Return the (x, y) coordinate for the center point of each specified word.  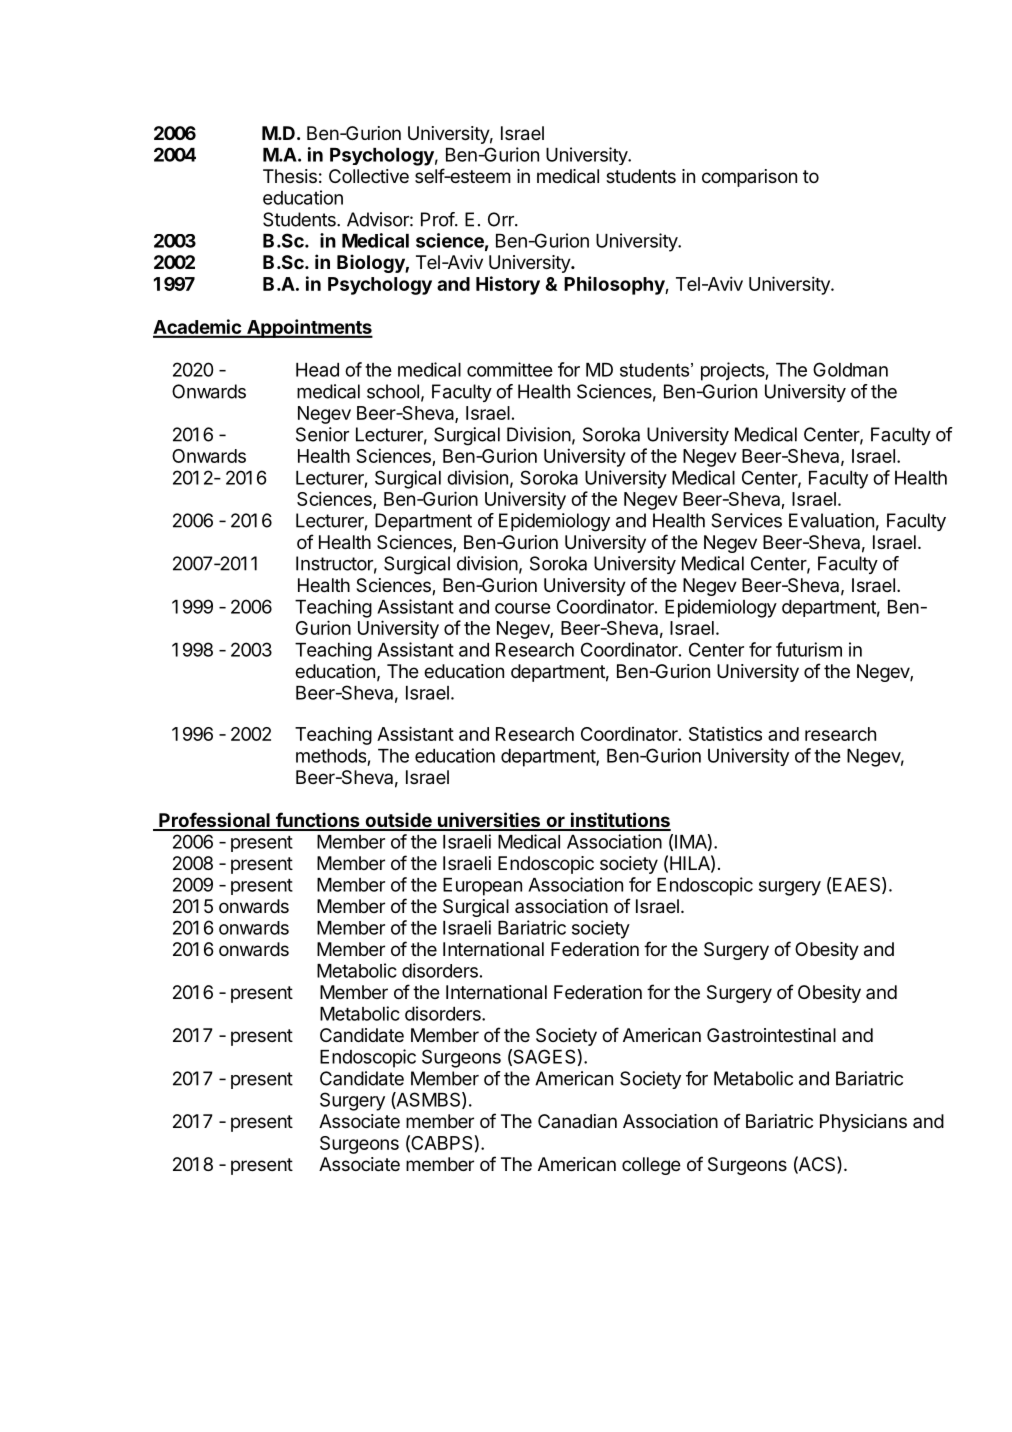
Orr (502, 219)
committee (510, 369)
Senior (322, 434)
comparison (749, 178)
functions (318, 821)
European (482, 887)
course (523, 608)
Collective (369, 176)
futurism (809, 649)
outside (398, 821)
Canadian (577, 1121)
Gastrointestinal (771, 1035)
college (651, 1166)
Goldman (850, 369)
